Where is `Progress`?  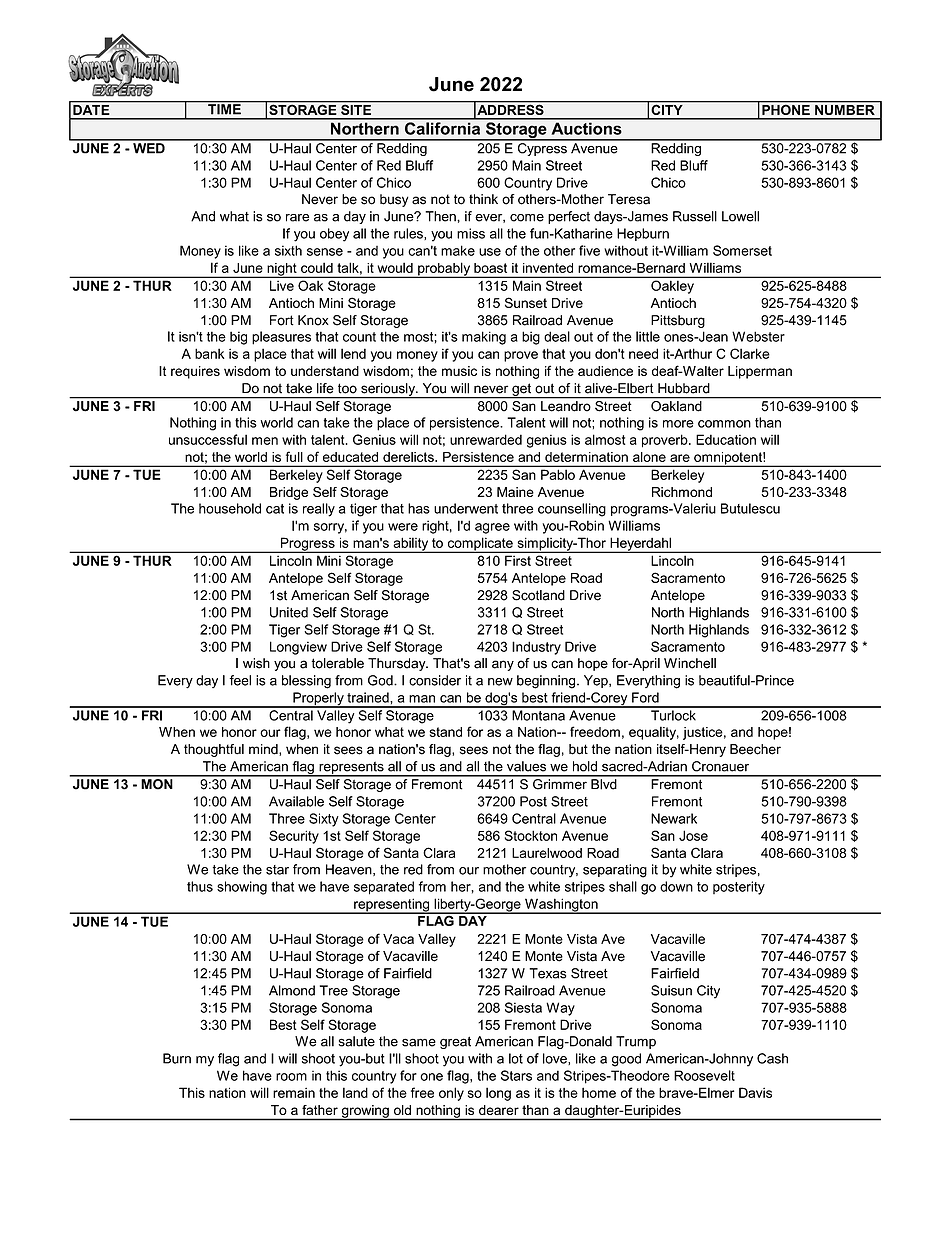
Progress is located at coordinates (307, 545).
